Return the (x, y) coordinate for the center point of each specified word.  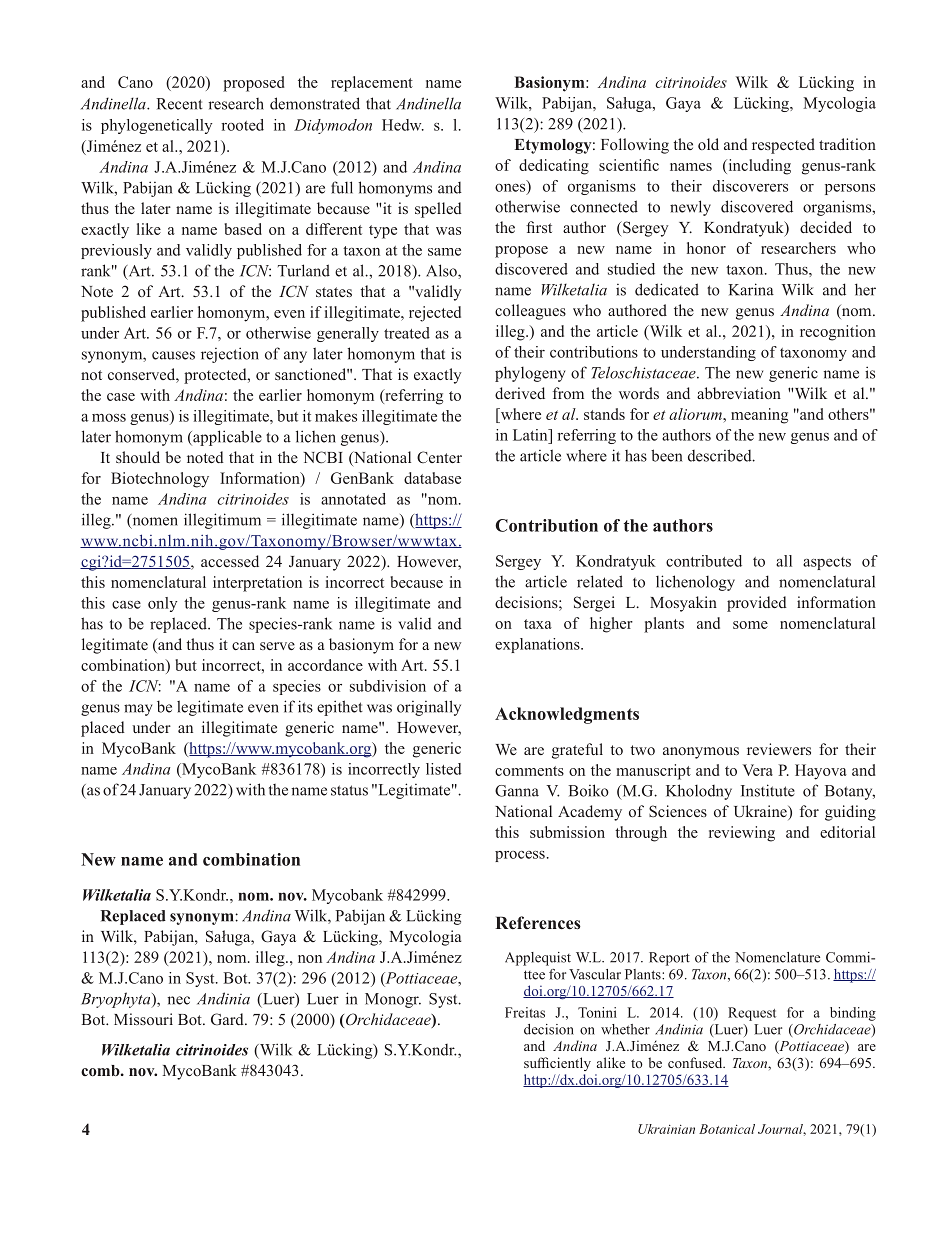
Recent (179, 104)
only (162, 604)
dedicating (554, 167)
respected (783, 146)
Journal (782, 1130)
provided (757, 604)
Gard (228, 1019)
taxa (538, 624)
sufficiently (557, 1064)
